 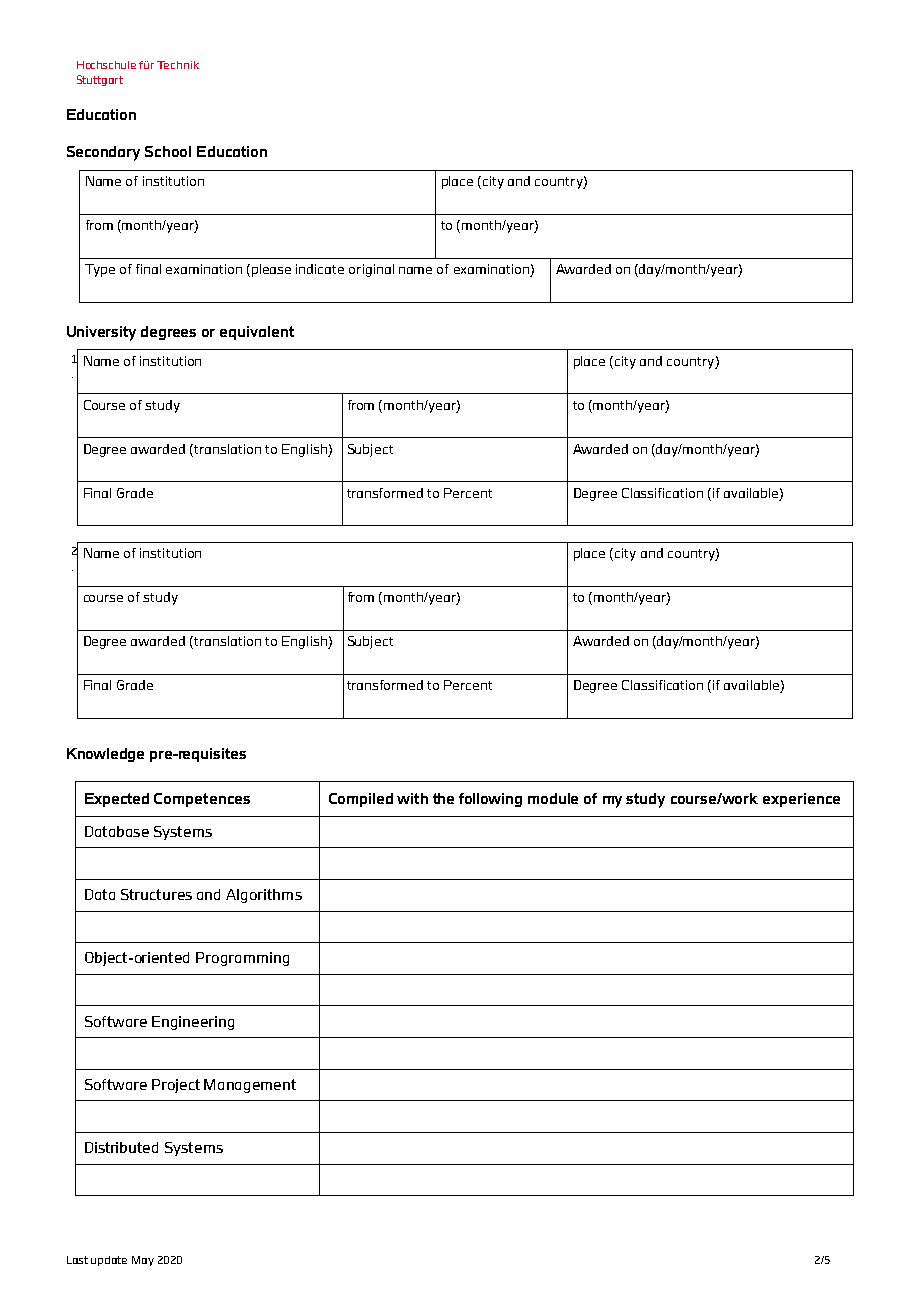 What do you see at coordinates (320, 269) in the screenshot?
I see `indicate` at bounding box center [320, 269].
